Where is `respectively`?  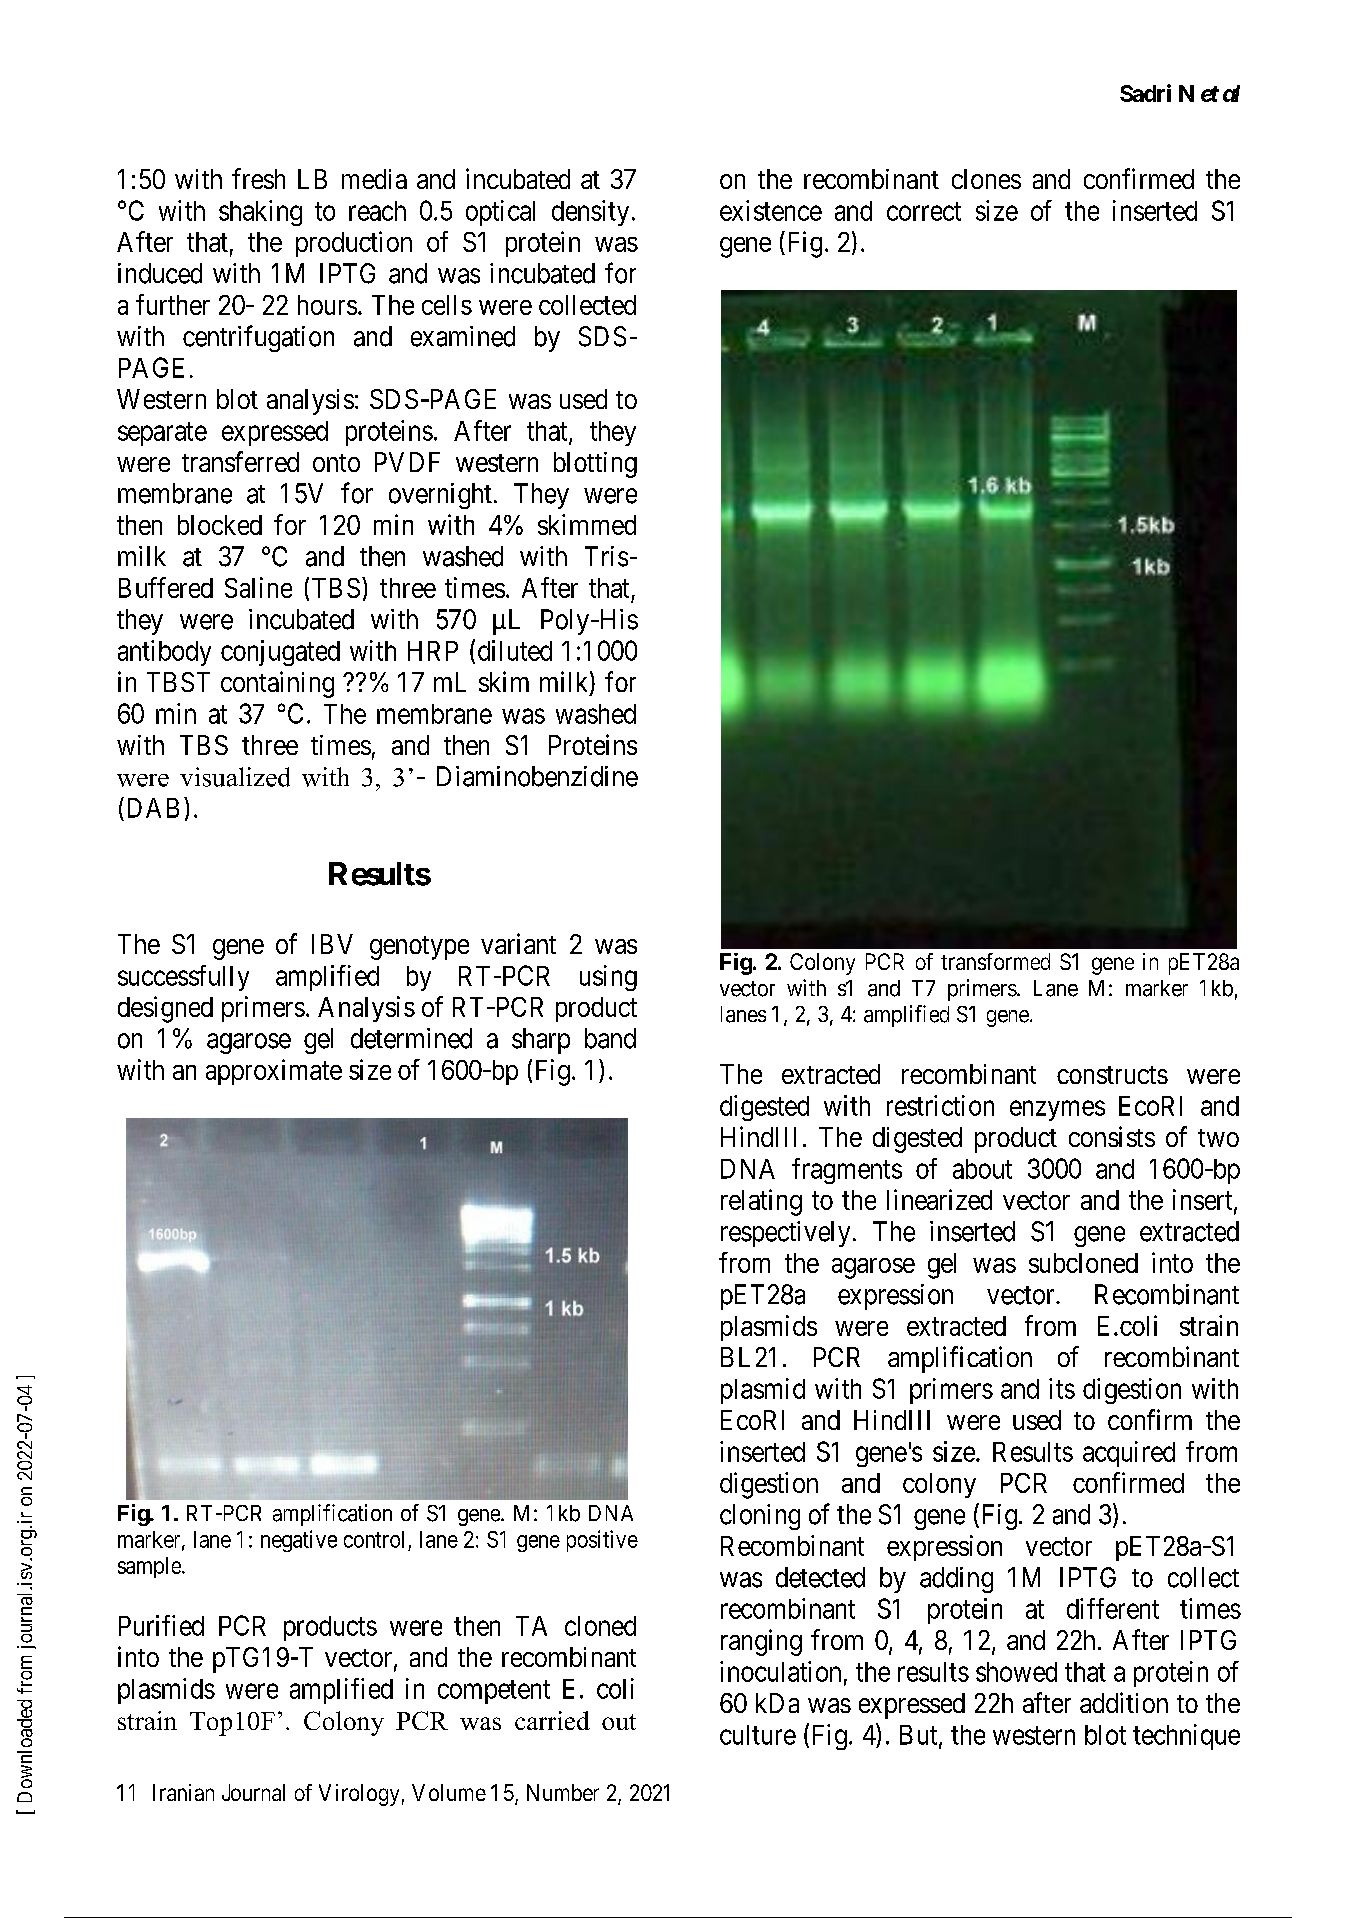 respectively is located at coordinates (785, 1234).
